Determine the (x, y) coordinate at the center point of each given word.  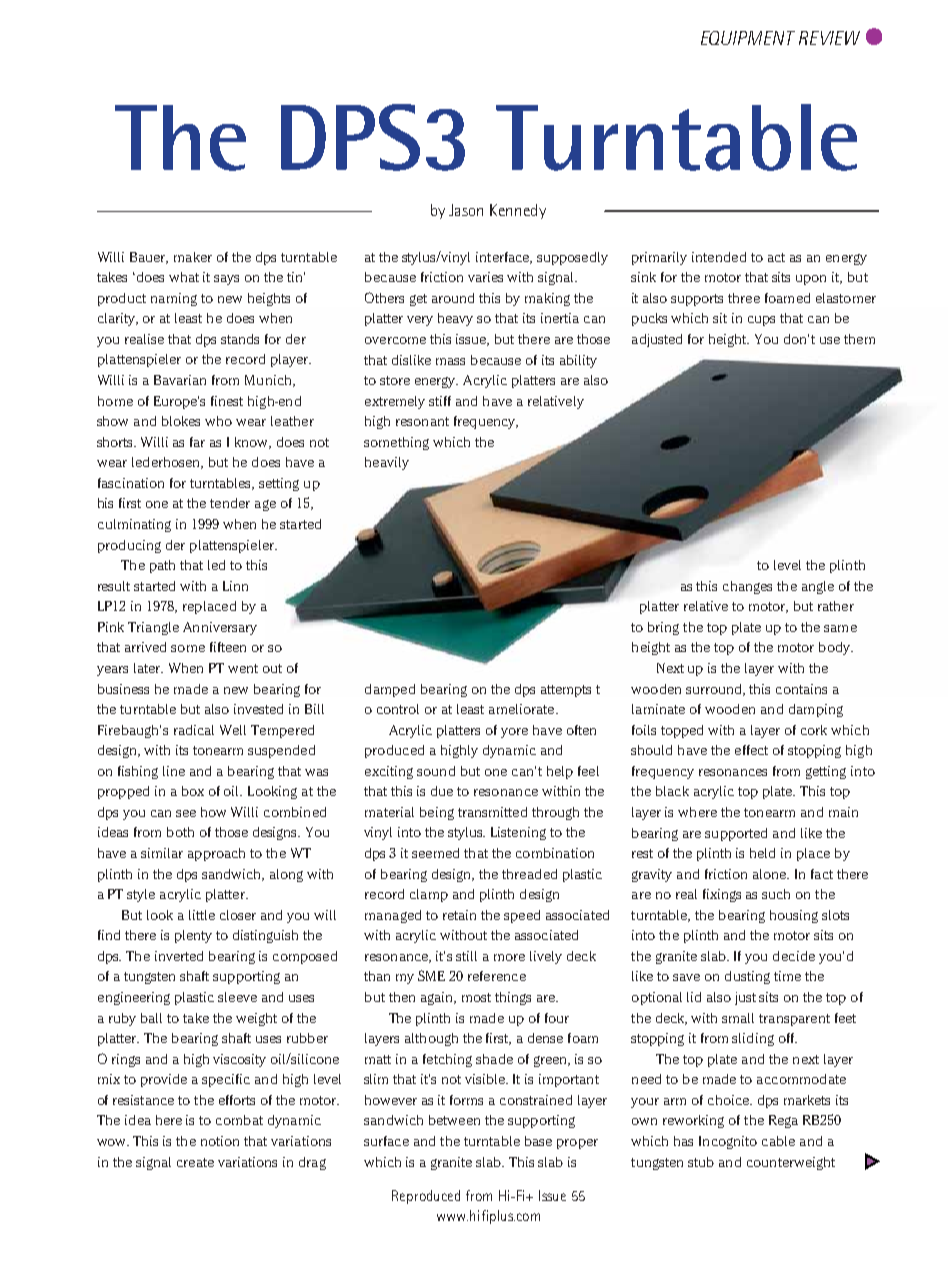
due (442, 791)
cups (761, 321)
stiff (440, 401)
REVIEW (829, 38)
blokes (181, 421)
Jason (466, 210)
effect (751, 750)
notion (220, 1141)
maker (193, 257)
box (193, 791)
